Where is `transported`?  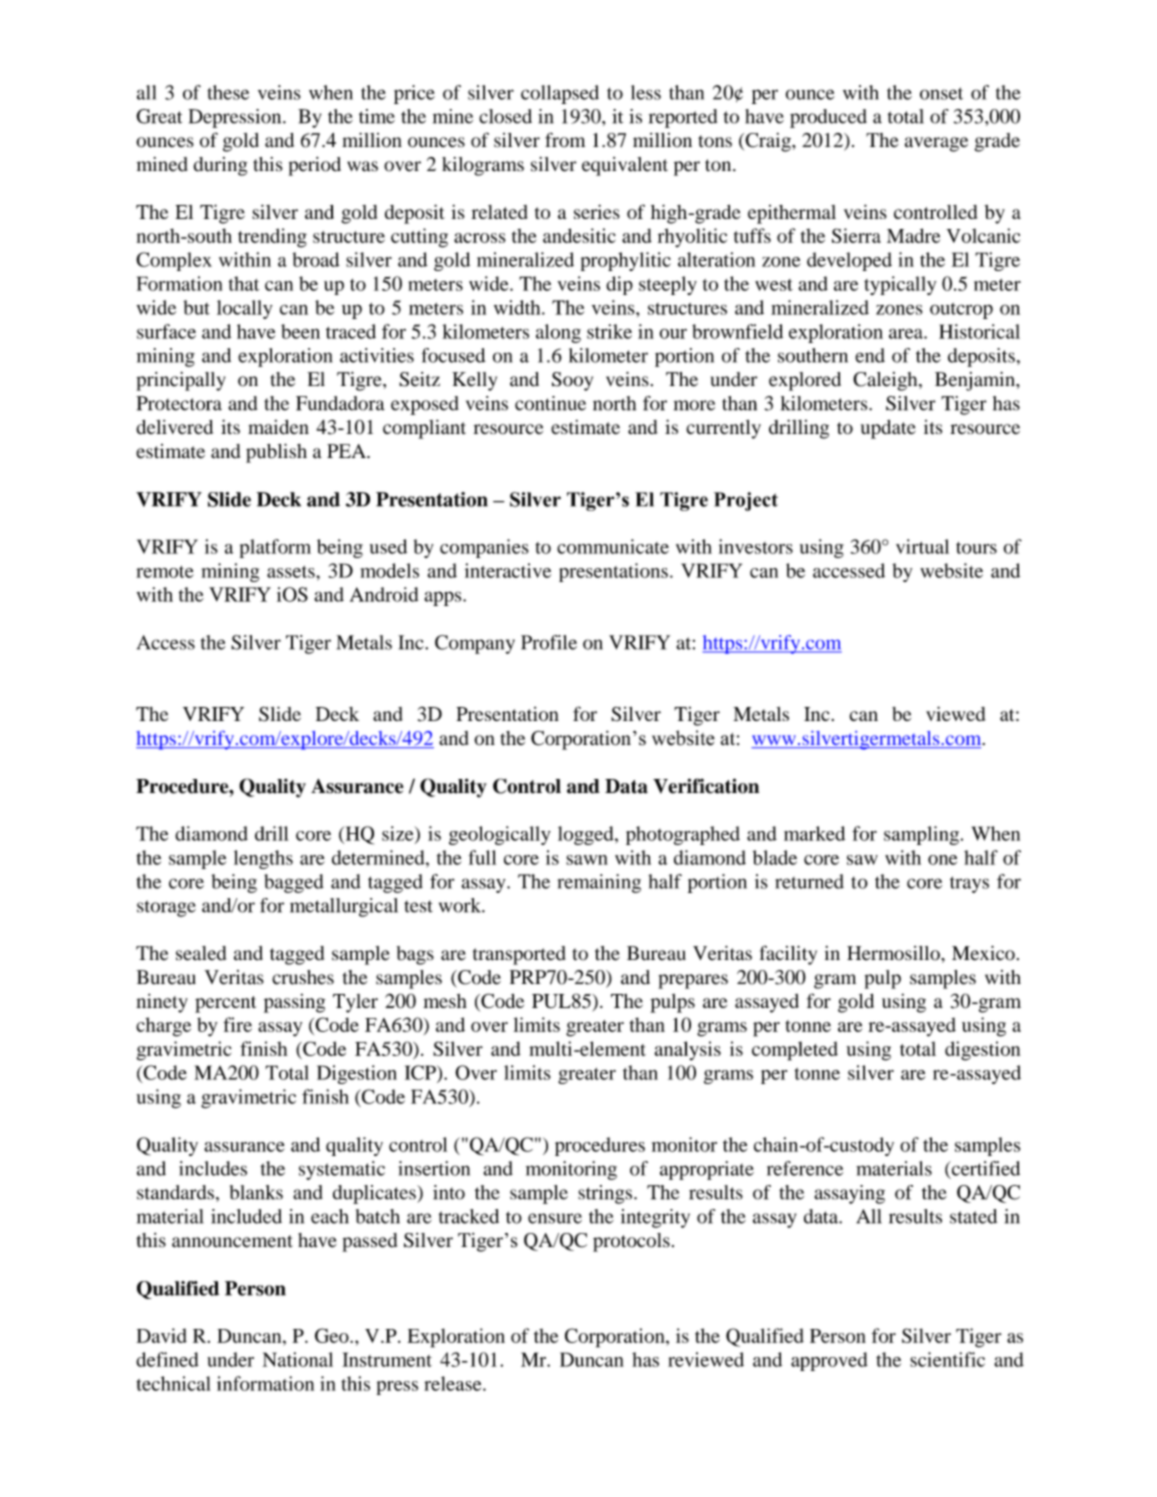
transported is located at coordinates (519, 955).
